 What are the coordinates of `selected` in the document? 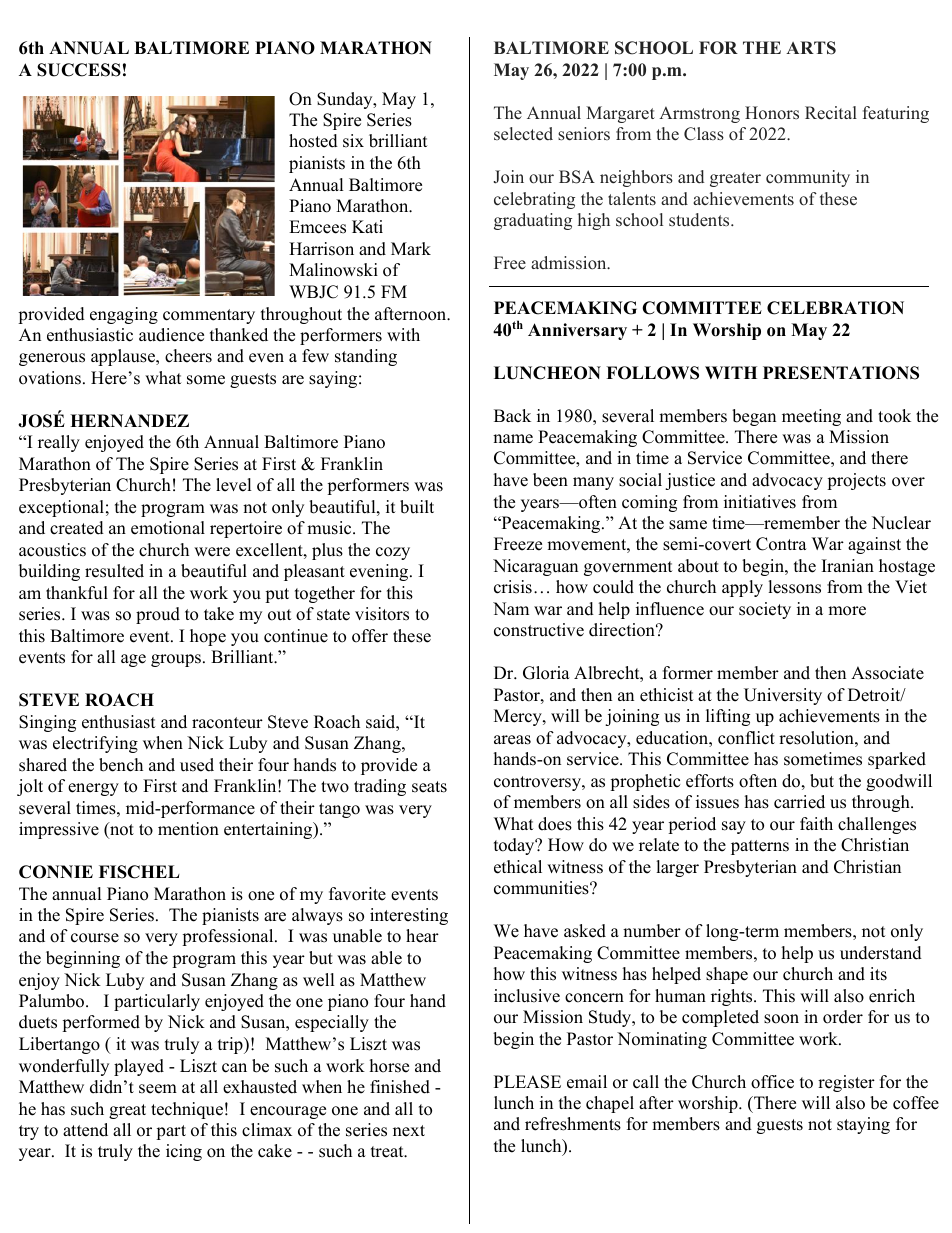 It's located at (523, 134).
